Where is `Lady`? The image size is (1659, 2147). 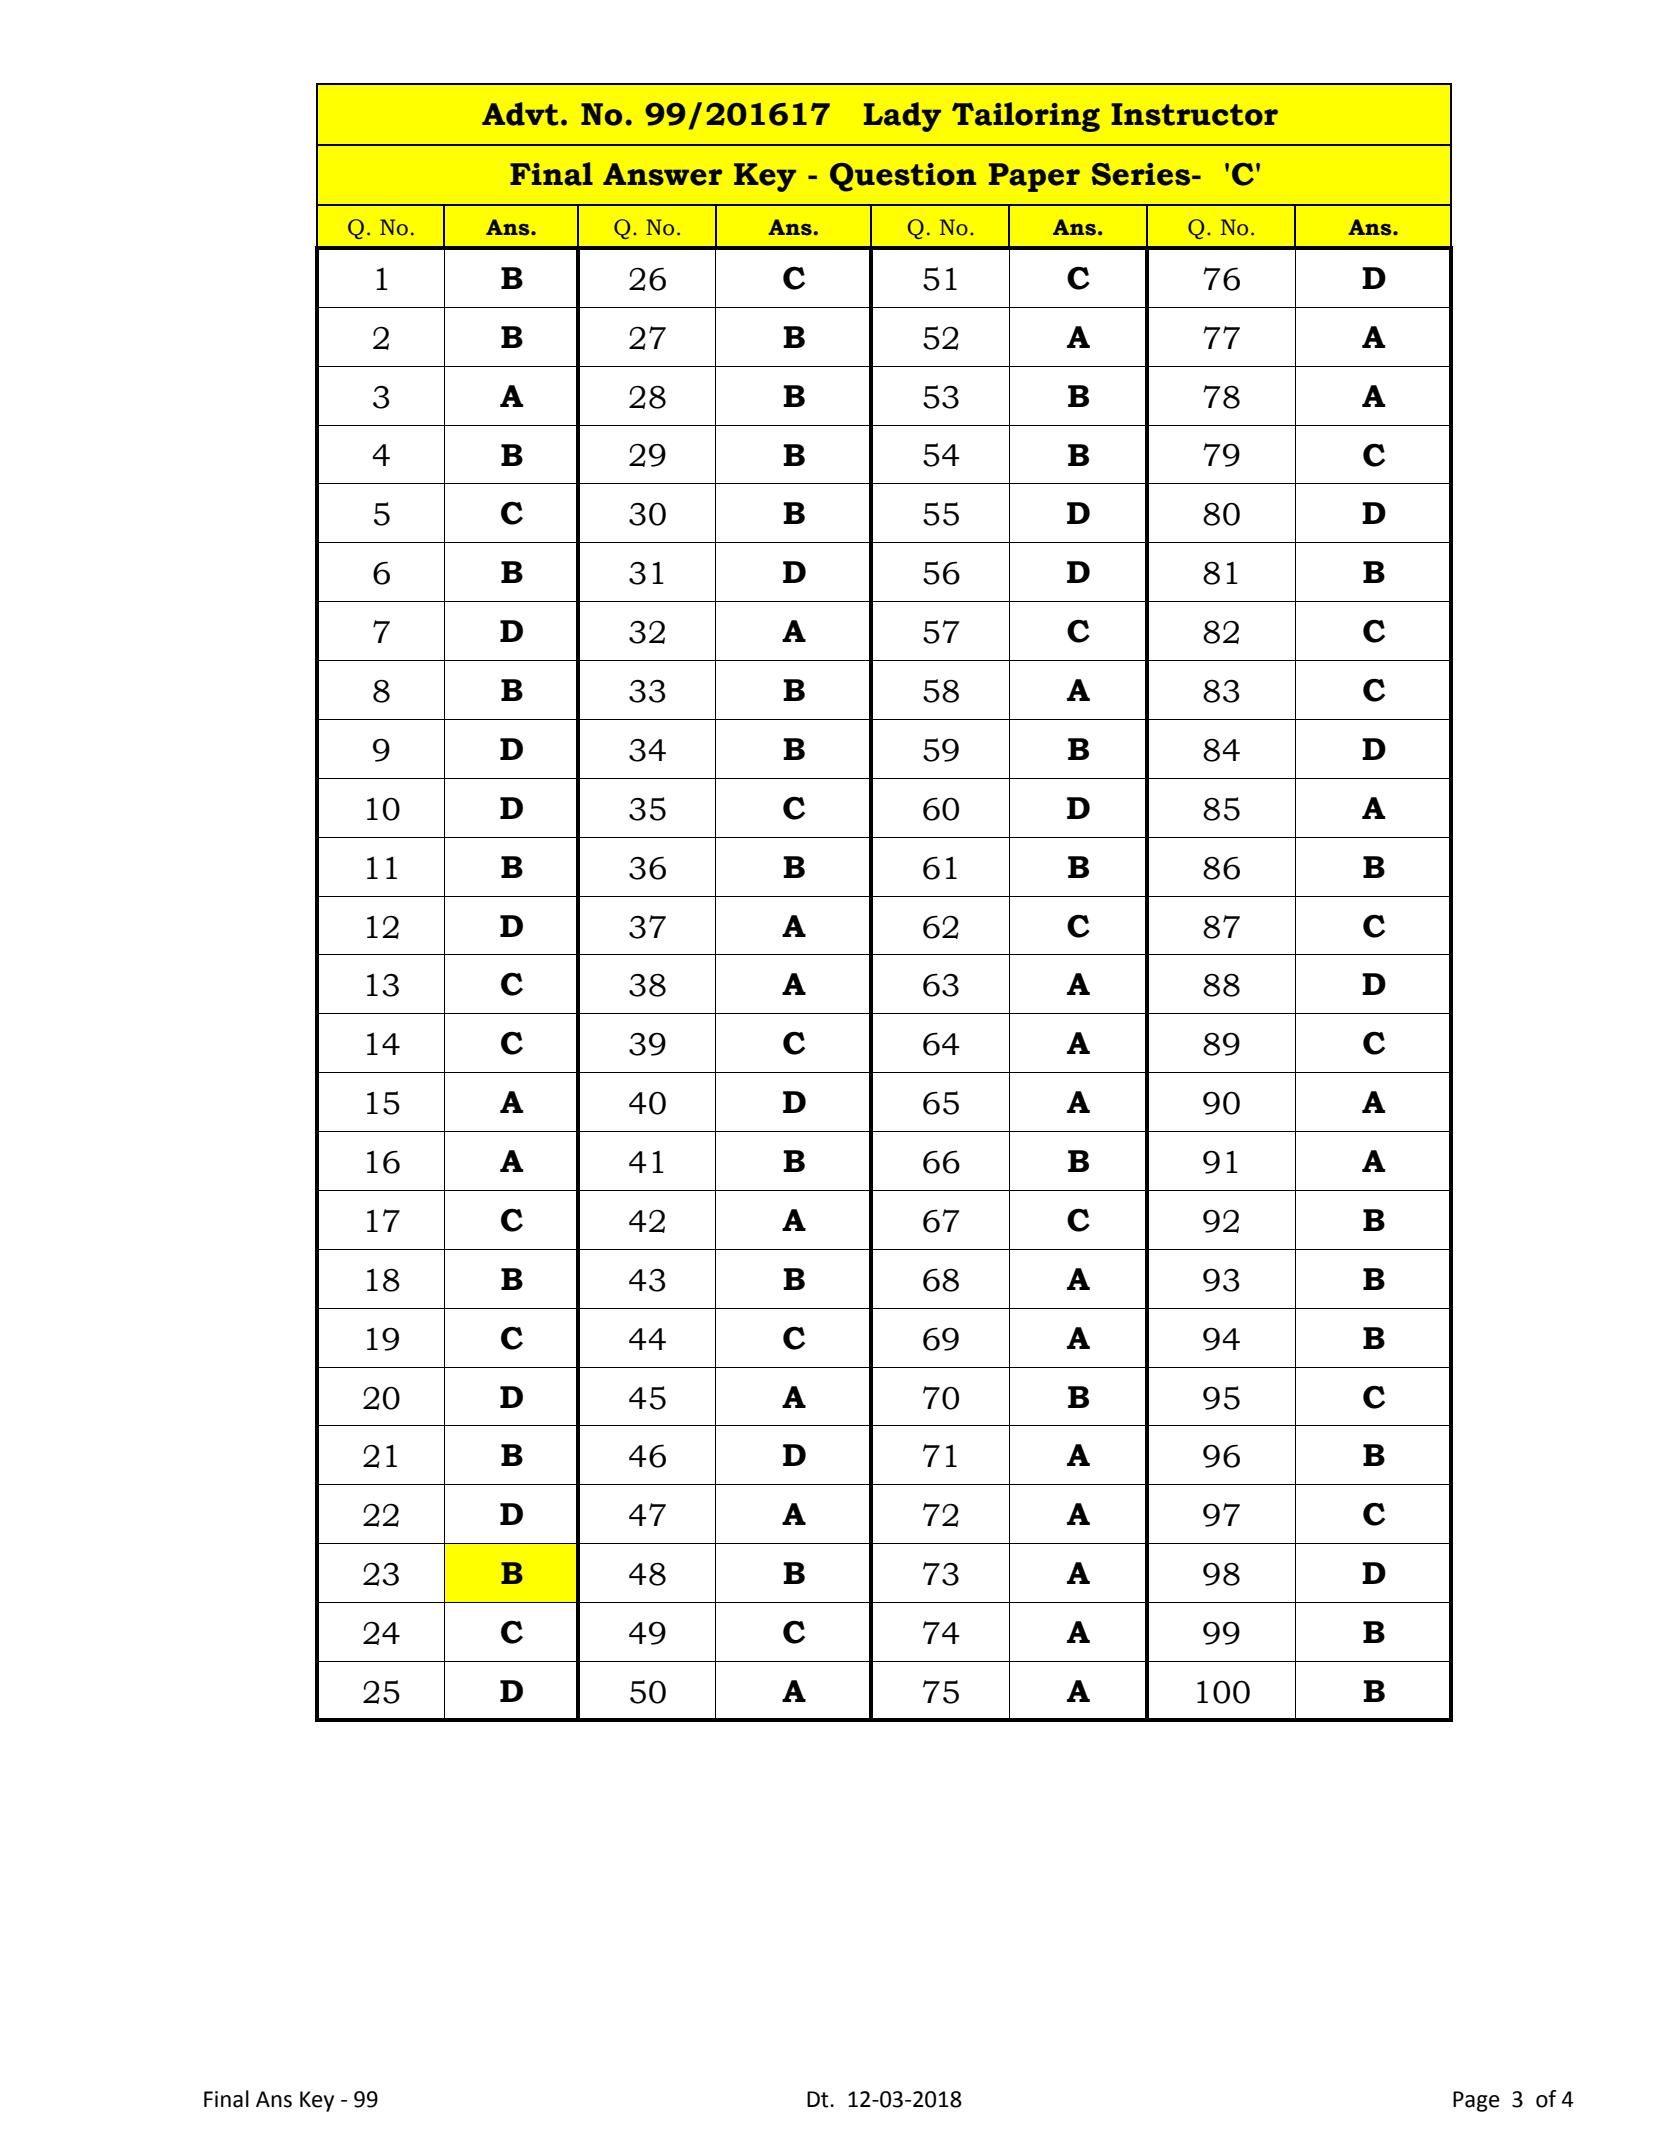 Lady is located at coordinates (902, 117).
